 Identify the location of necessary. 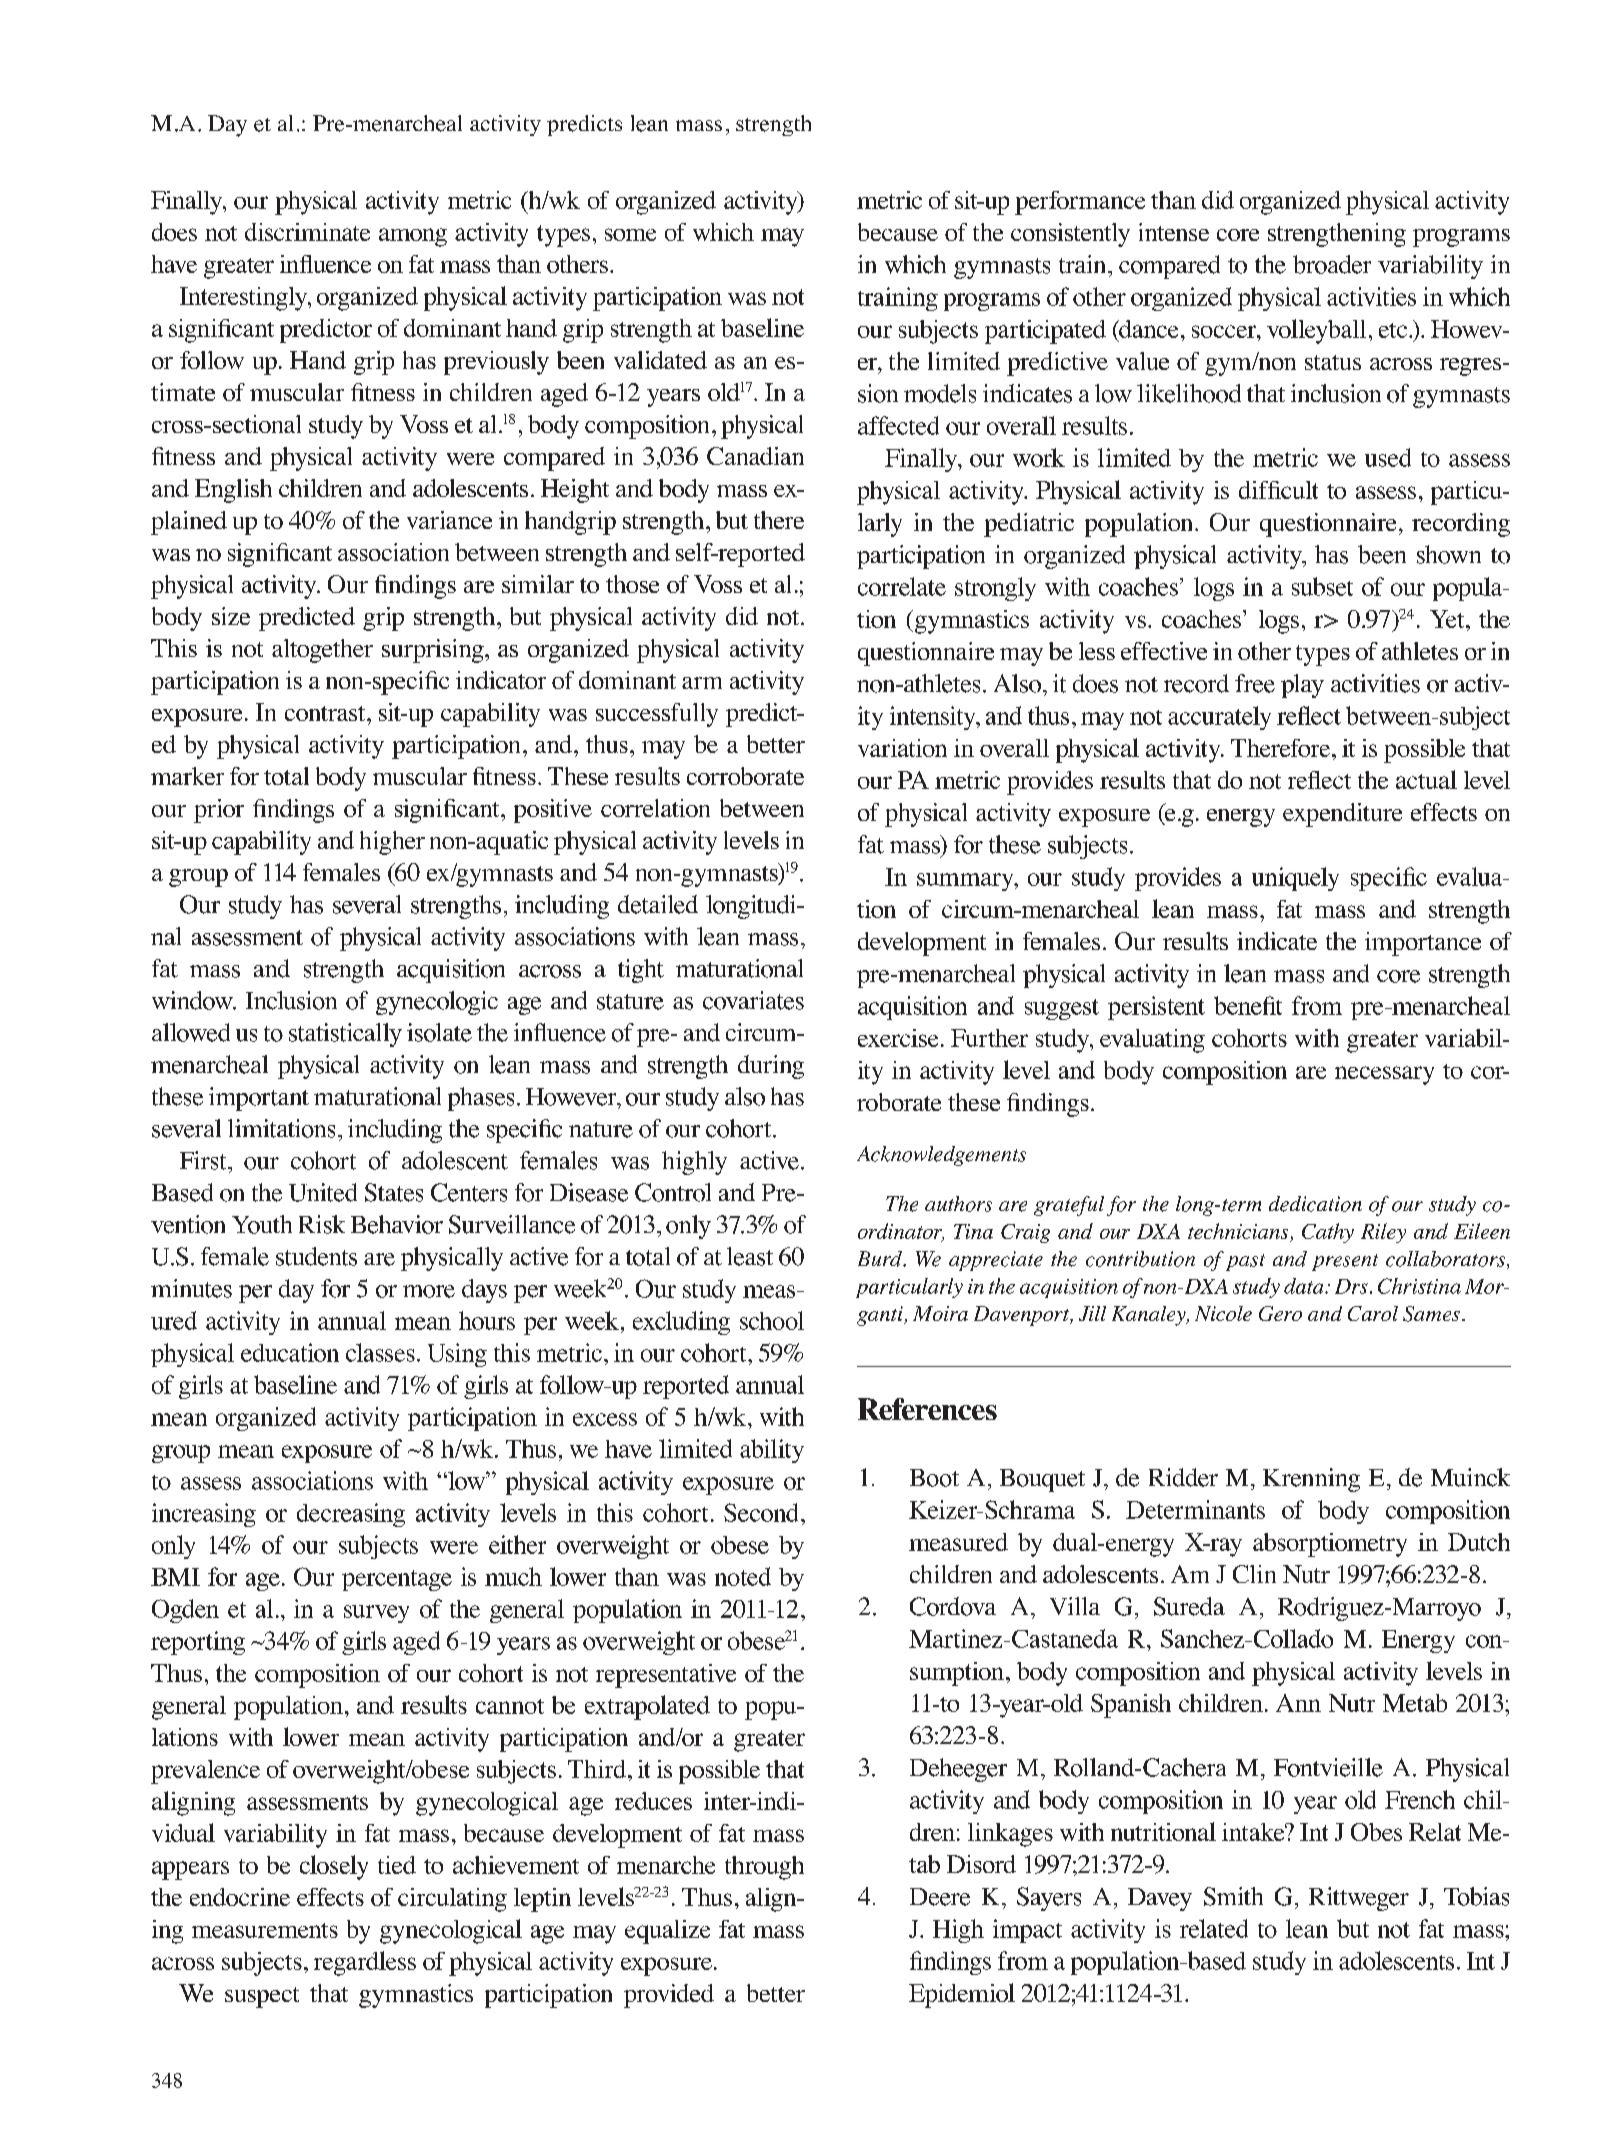
(1384, 1075).
